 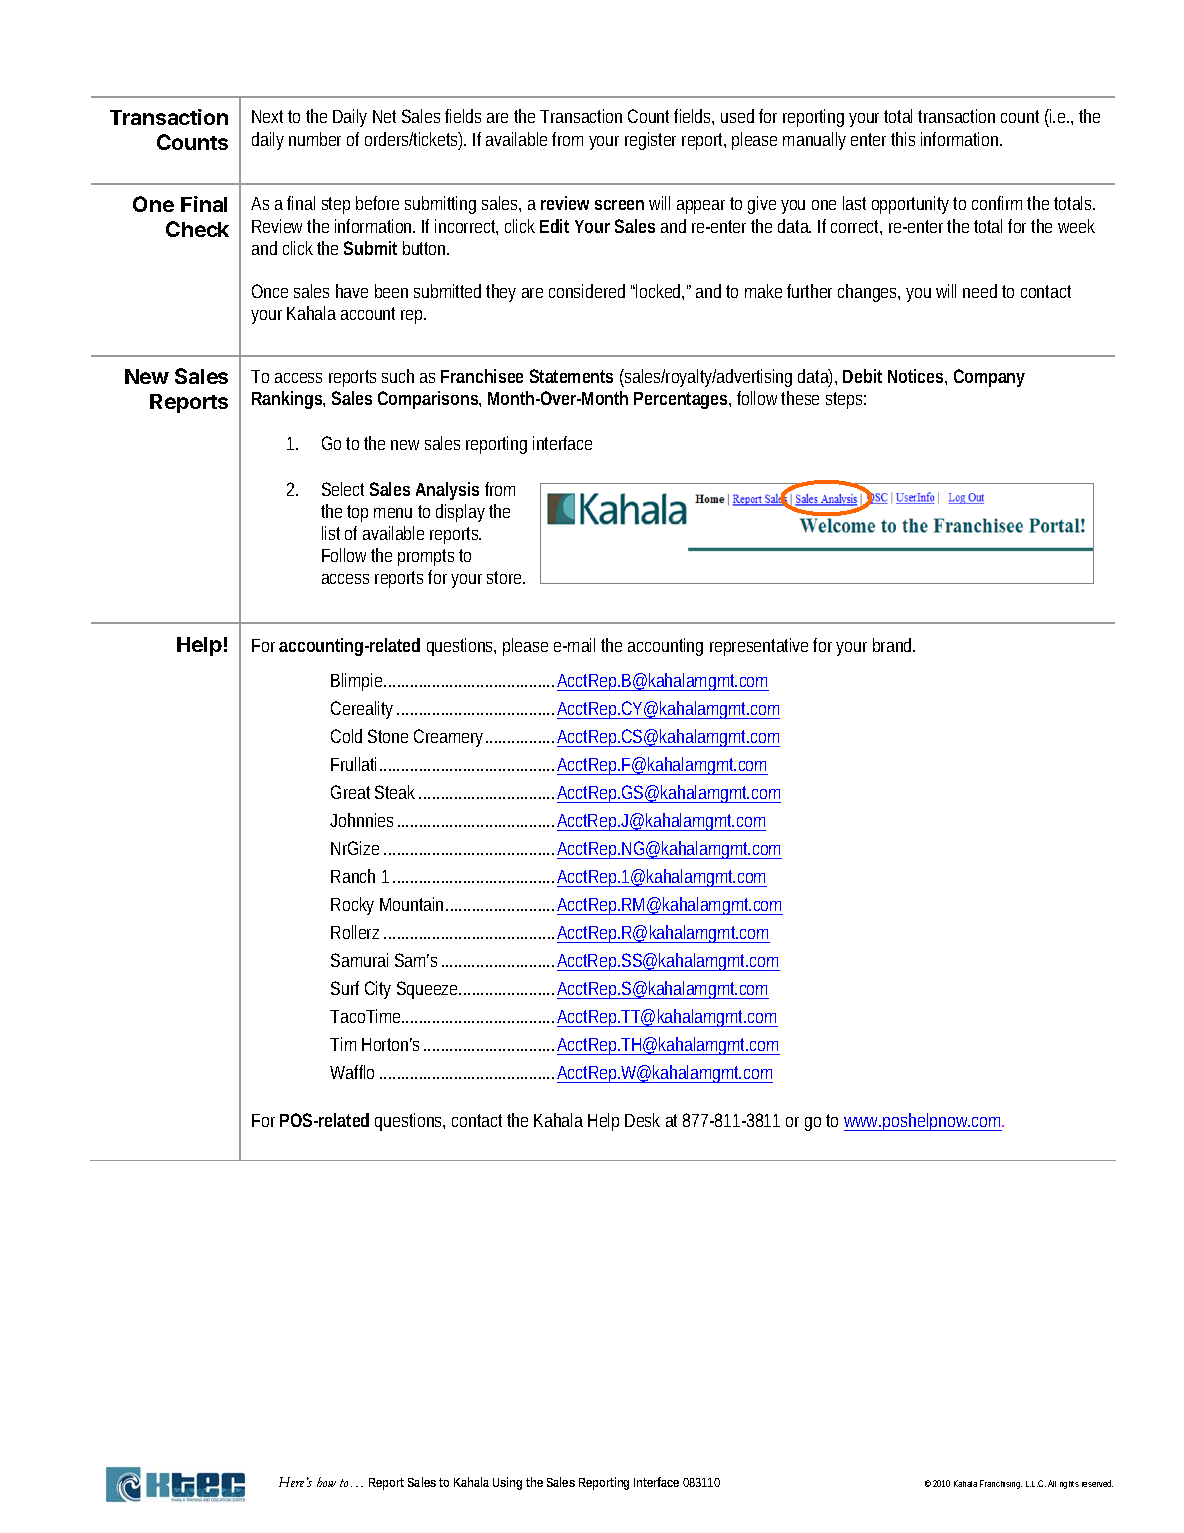 What do you see at coordinates (378, 990) in the image?
I see `City` at bounding box center [378, 990].
